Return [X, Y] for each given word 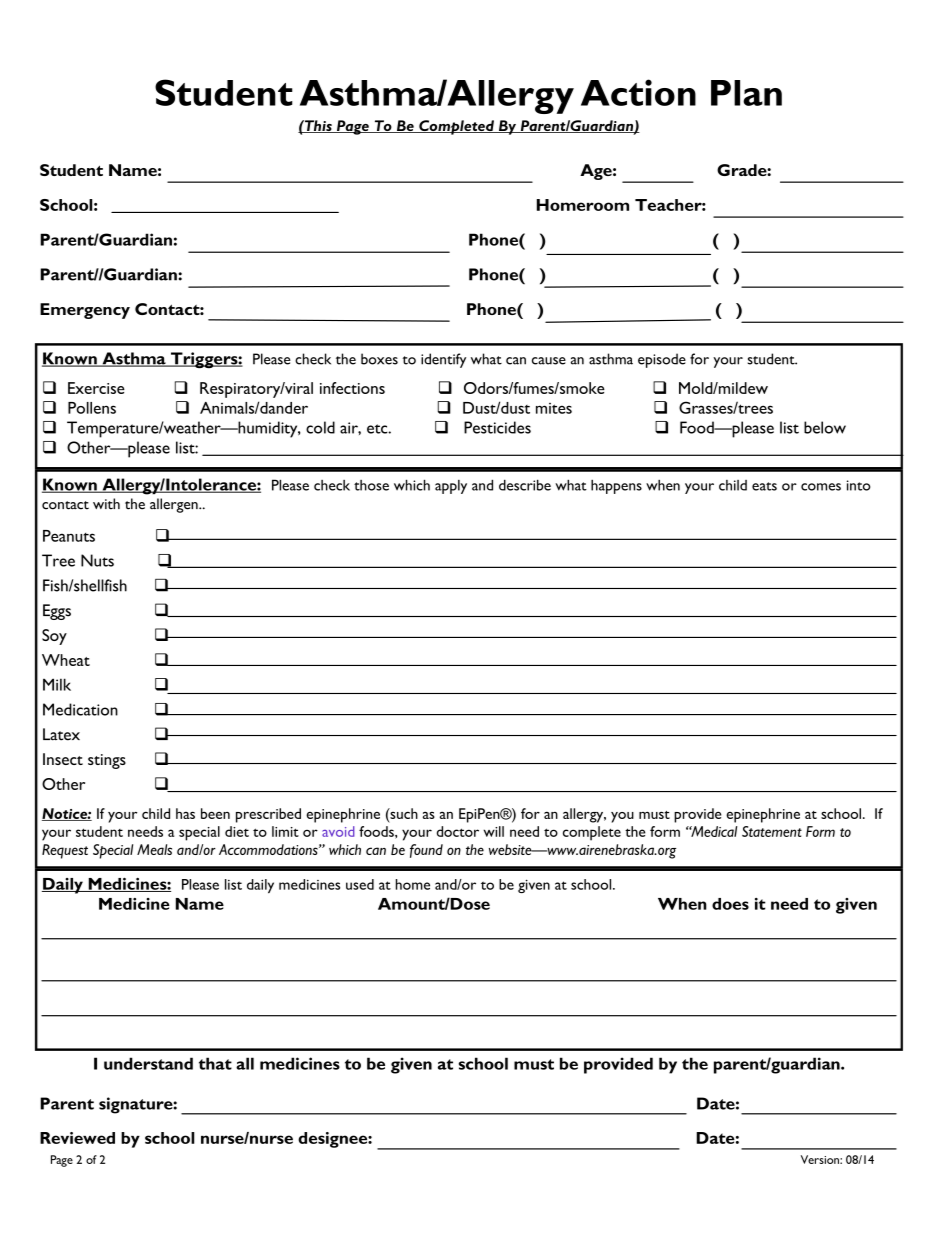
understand [148, 1063]
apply [451, 487]
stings [107, 761]
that [215, 1063]
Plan [746, 93]
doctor [458, 831]
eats [764, 486]
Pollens [92, 408]
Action [638, 92]
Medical [713, 831]
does [730, 904]
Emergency [85, 311]
